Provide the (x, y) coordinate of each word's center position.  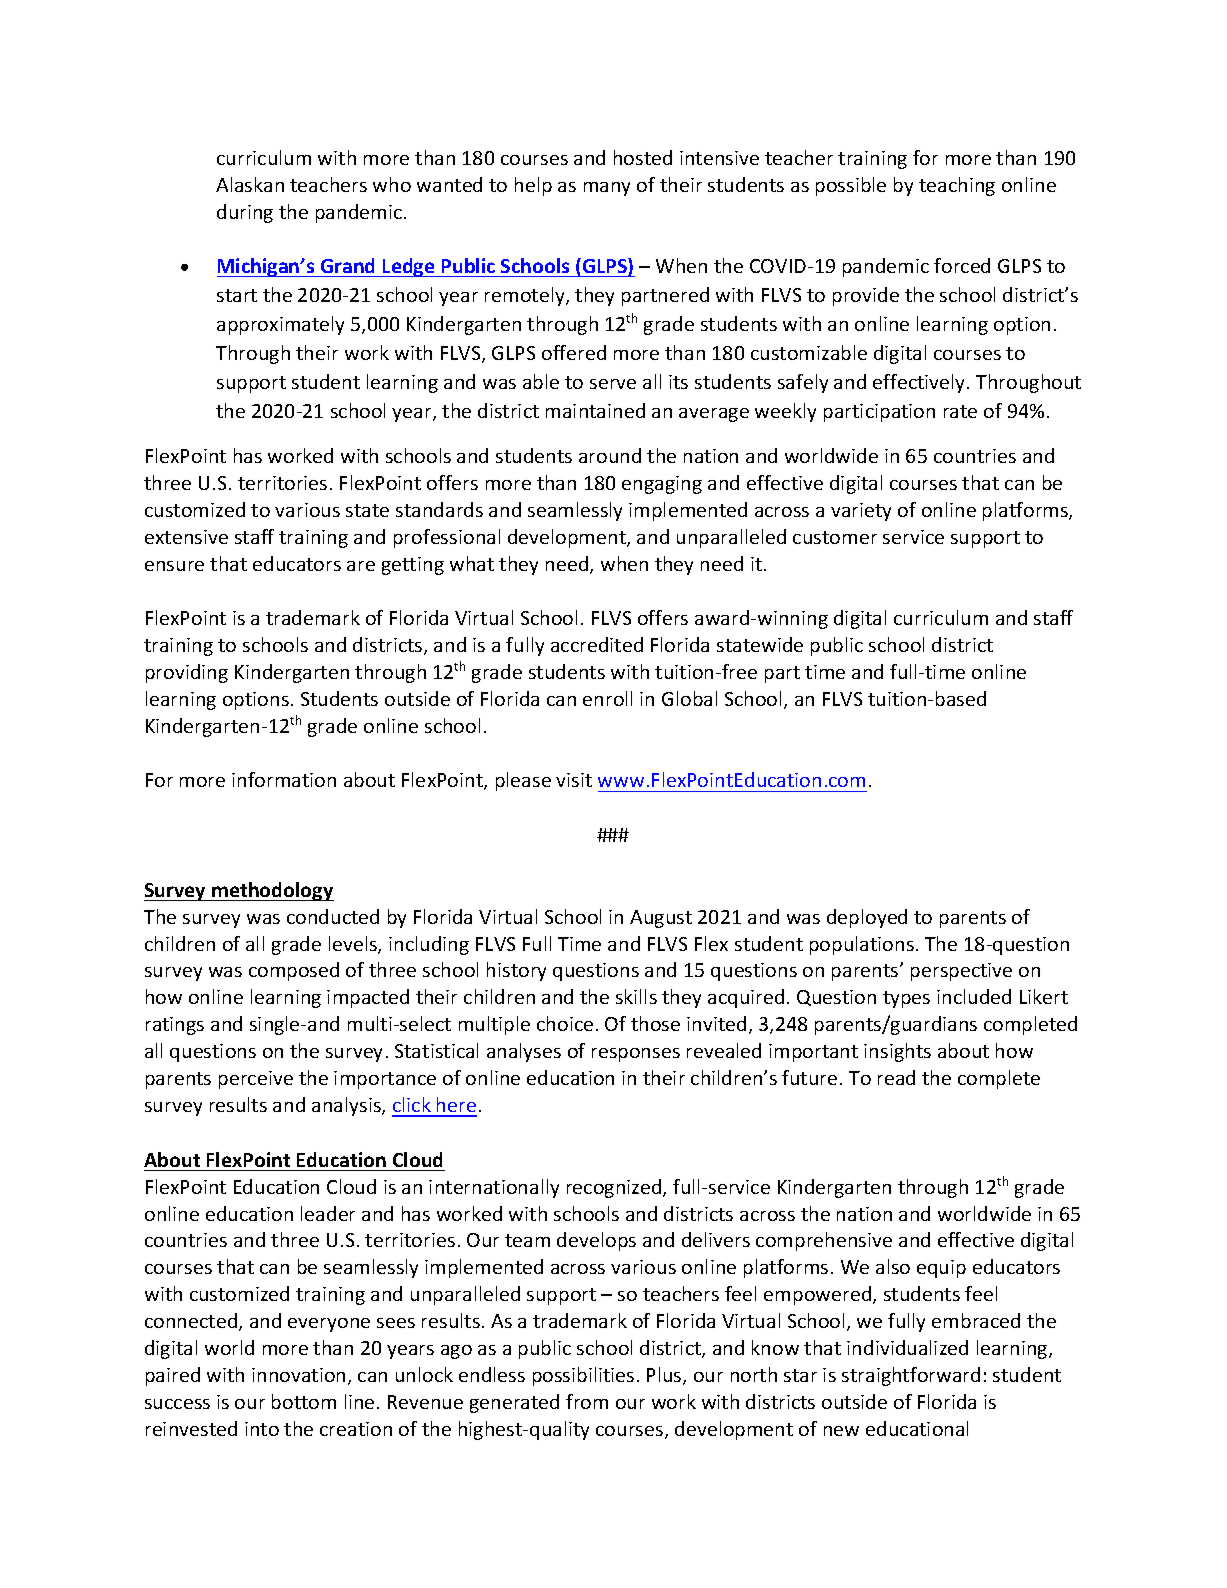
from (587, 1401)
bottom (304, 1401)
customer (835, 537)
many (607, 189)
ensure (174, 566)
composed (294, 971)
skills (636, 996)
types (906, 999)
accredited (597, 644)
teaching (957, 186)
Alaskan (250, 184)
